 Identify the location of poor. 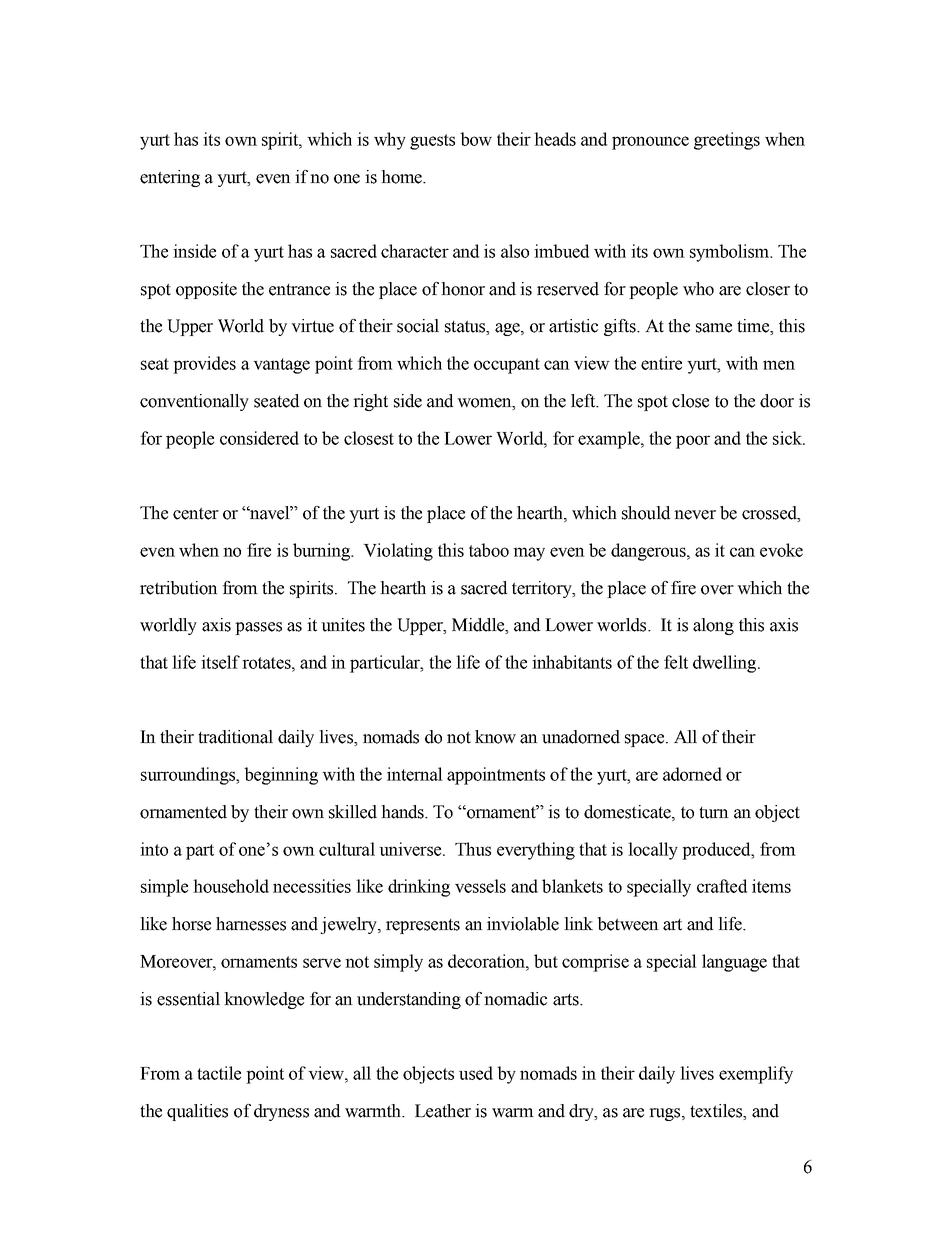
(693, 442).
